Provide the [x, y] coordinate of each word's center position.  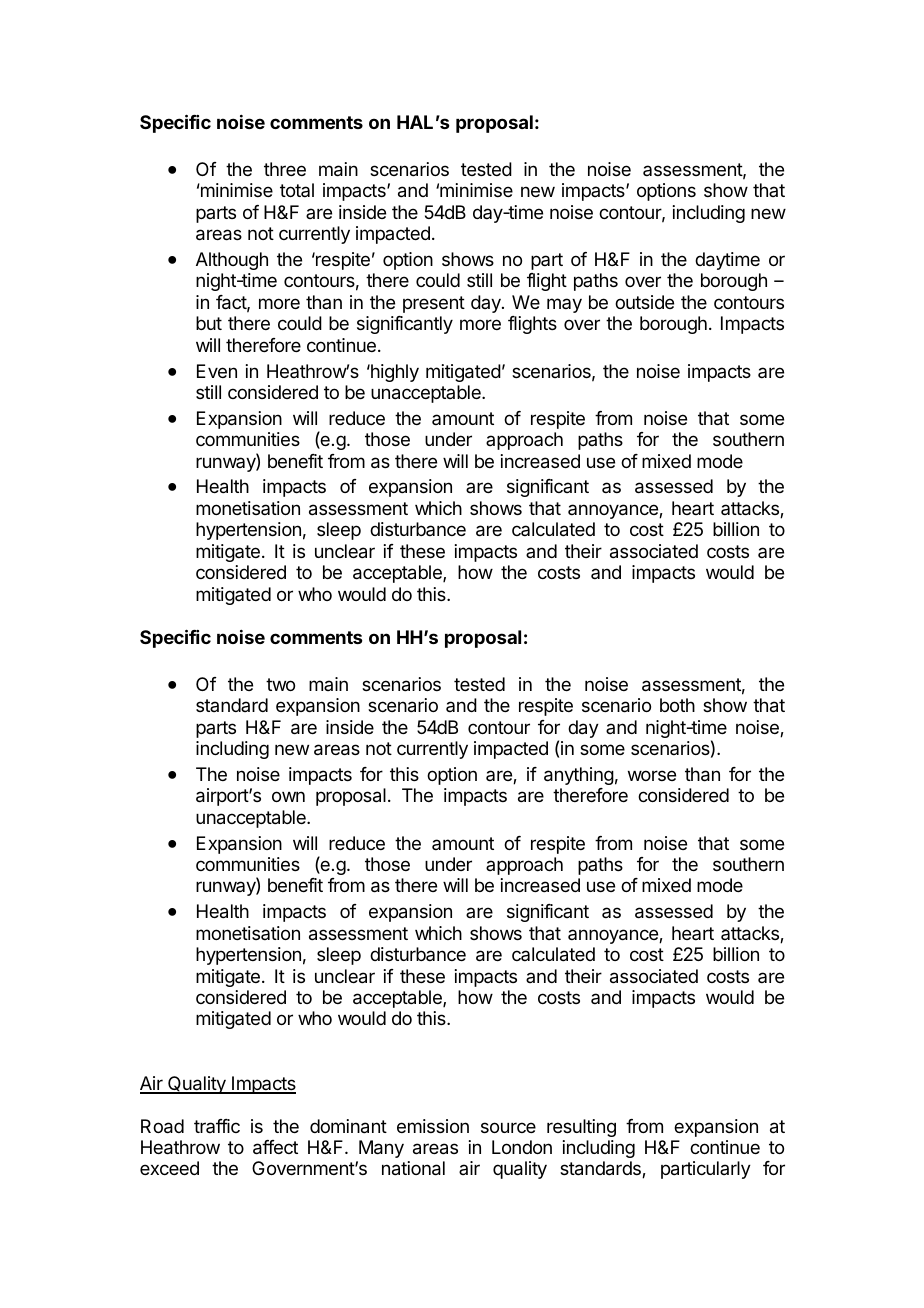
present [434, 304]
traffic [217, 1126]
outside [644, 302]
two [280, 684]
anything [579, 776]
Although [232, 261]
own [288, 796]
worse [652, 775]
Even [217, 371]
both [677, 705]
